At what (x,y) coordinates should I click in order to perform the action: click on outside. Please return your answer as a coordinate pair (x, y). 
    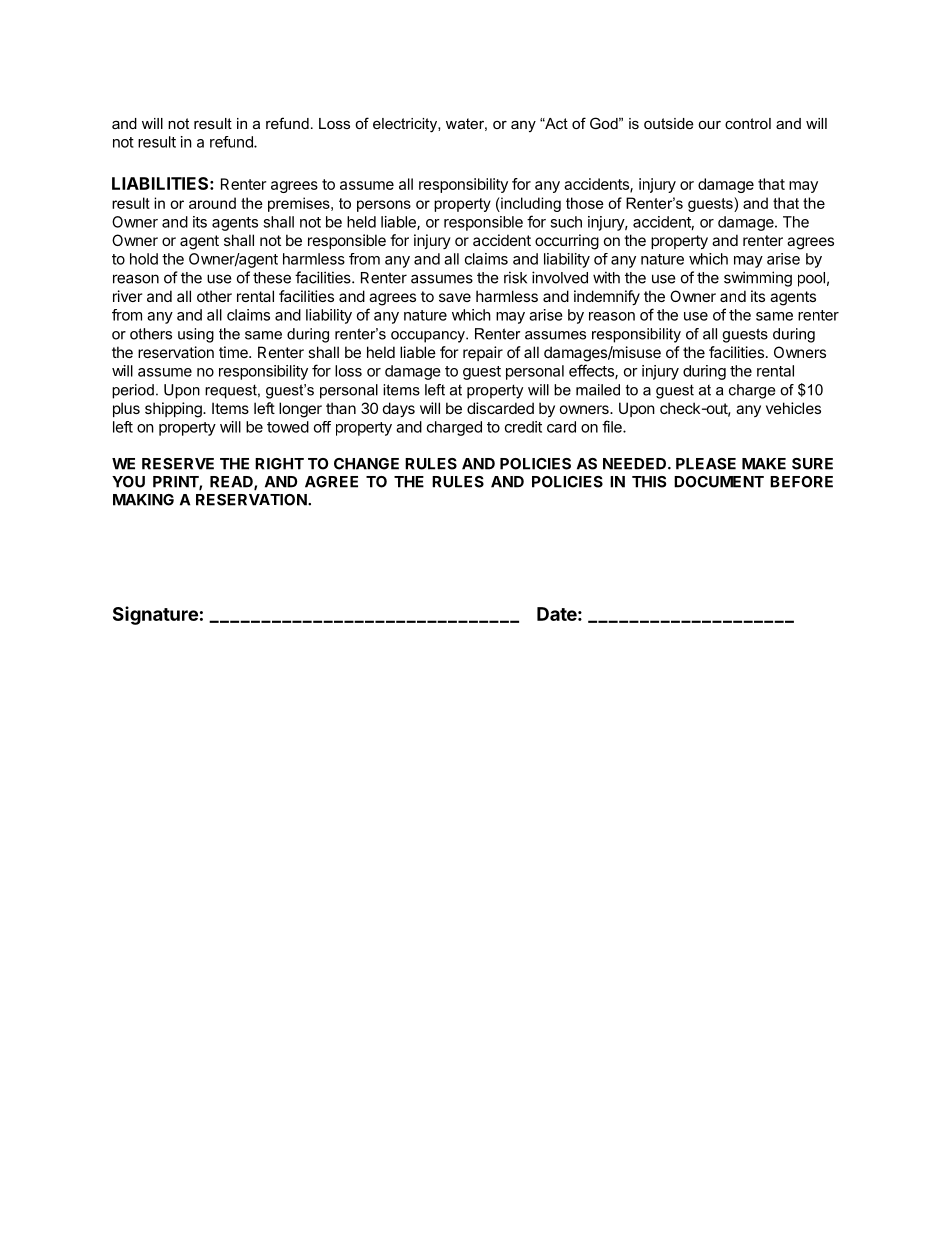
    Looking at the image, I should click on (669, 123).
